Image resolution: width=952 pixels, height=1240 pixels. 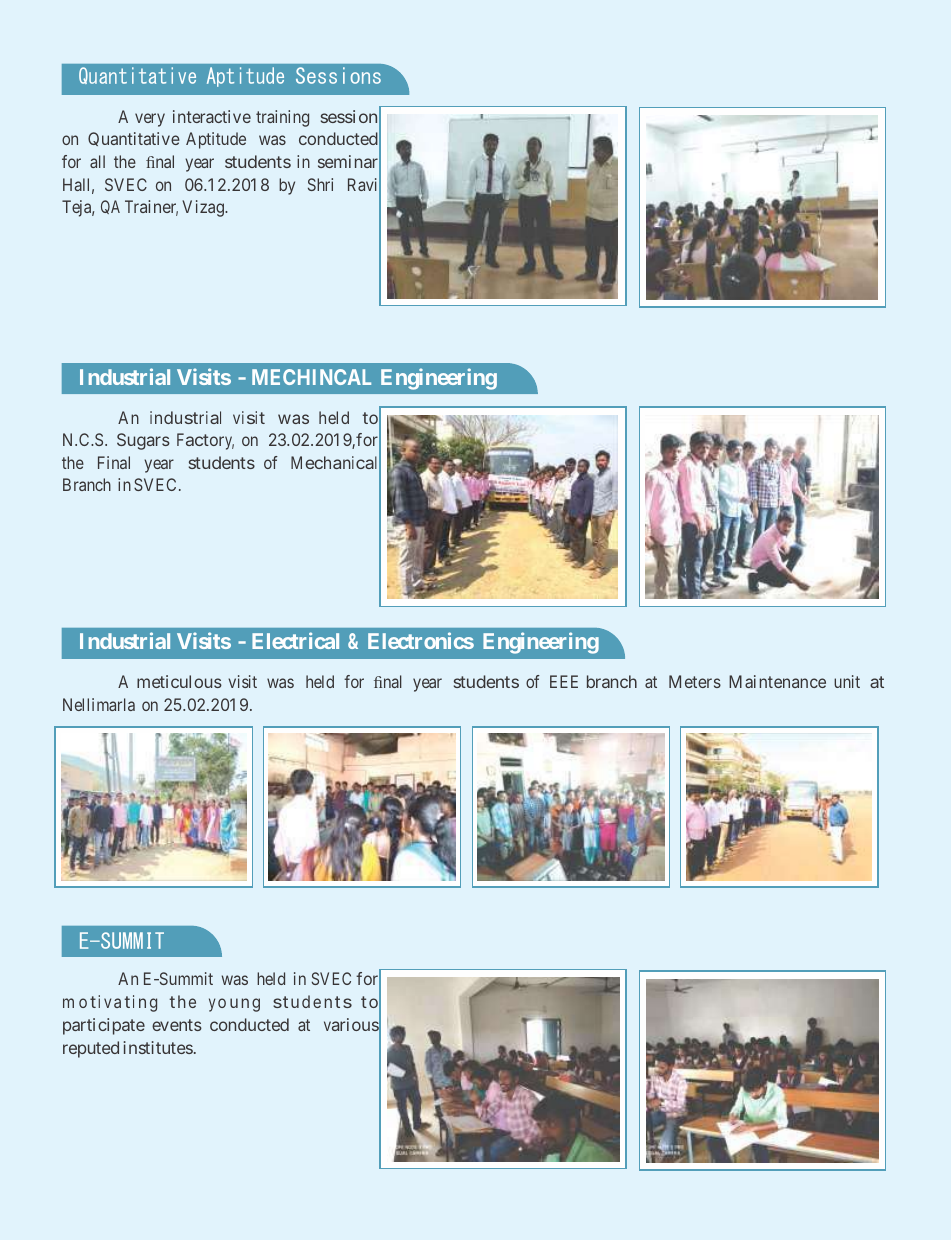 I want to click on Electrical, so click(x=295, y=640).
